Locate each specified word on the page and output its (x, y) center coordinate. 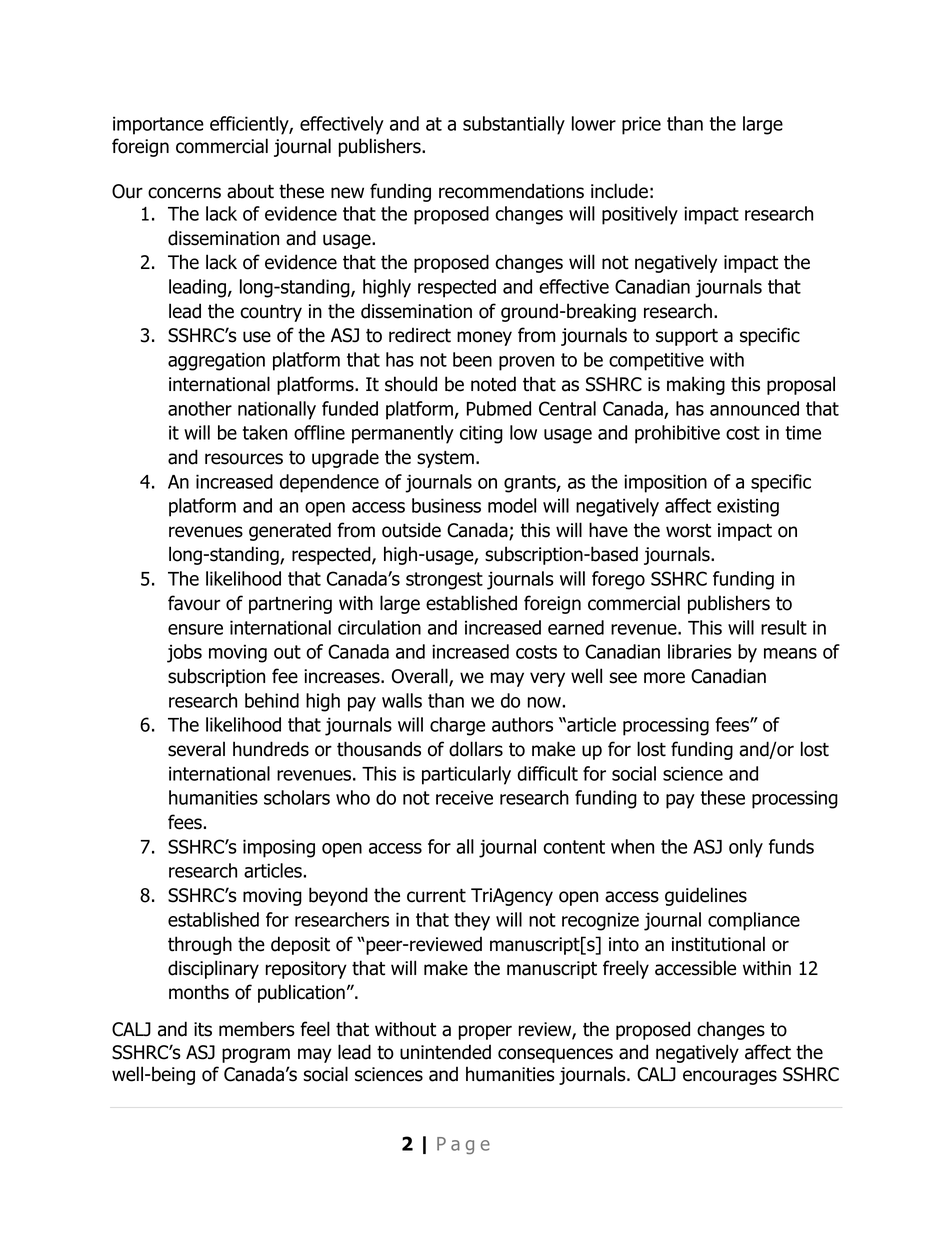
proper (485, 1032)
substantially (514, 125)
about (250, 191)
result (784, 627)
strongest (444, 581)
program (256, 1055)
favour (194, 603)
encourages (730, 1077)
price (641, 125)
